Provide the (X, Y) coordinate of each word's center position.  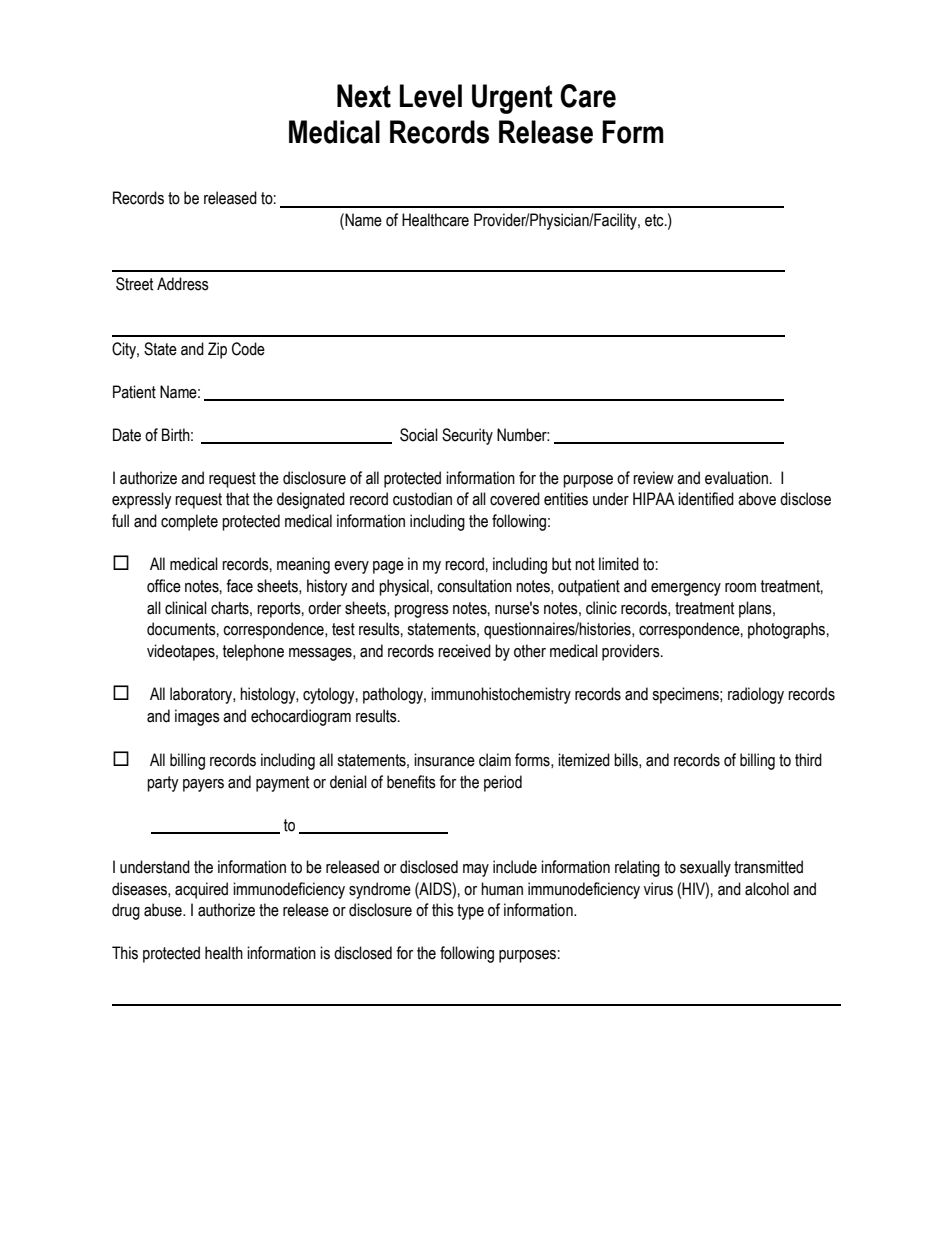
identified (706, 499)
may (476, 870)
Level (431, 96)
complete (189, 522)
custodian (422, 499)
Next (364, 96)
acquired (201, 890)
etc (655, 220)
